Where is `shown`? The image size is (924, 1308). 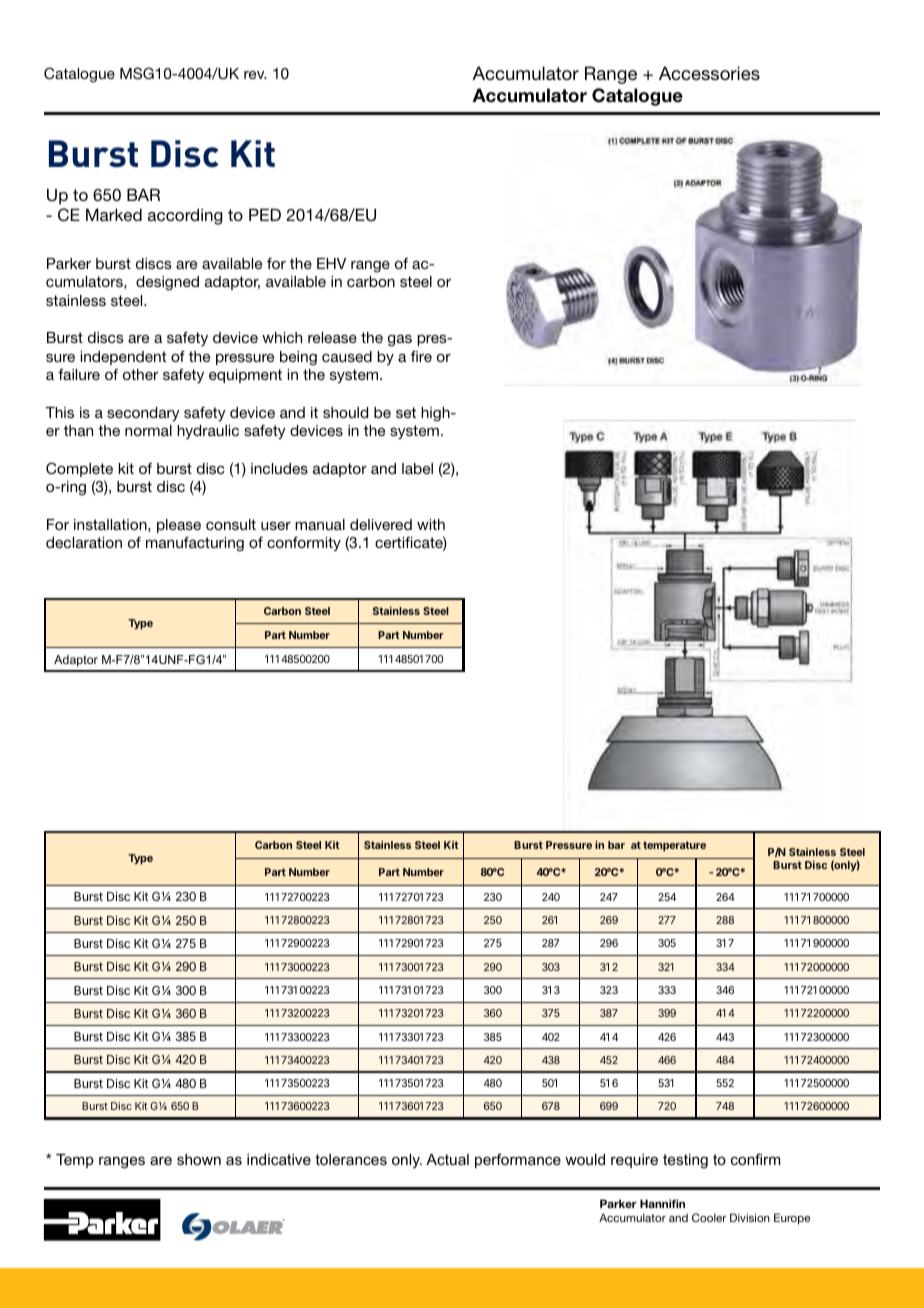 shown is located at coordinates (199, 1159).
